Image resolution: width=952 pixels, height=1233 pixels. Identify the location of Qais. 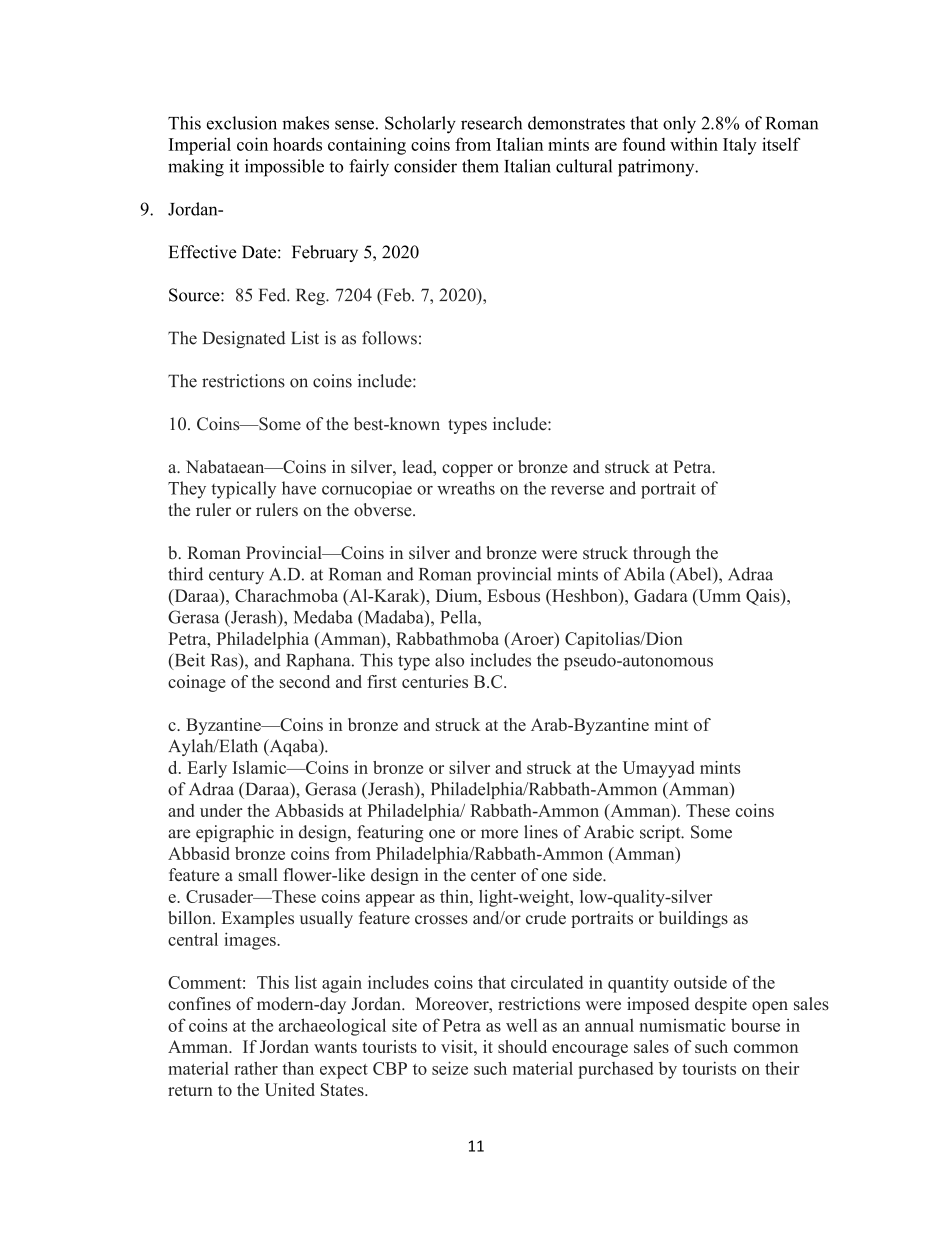
(764, 597).
